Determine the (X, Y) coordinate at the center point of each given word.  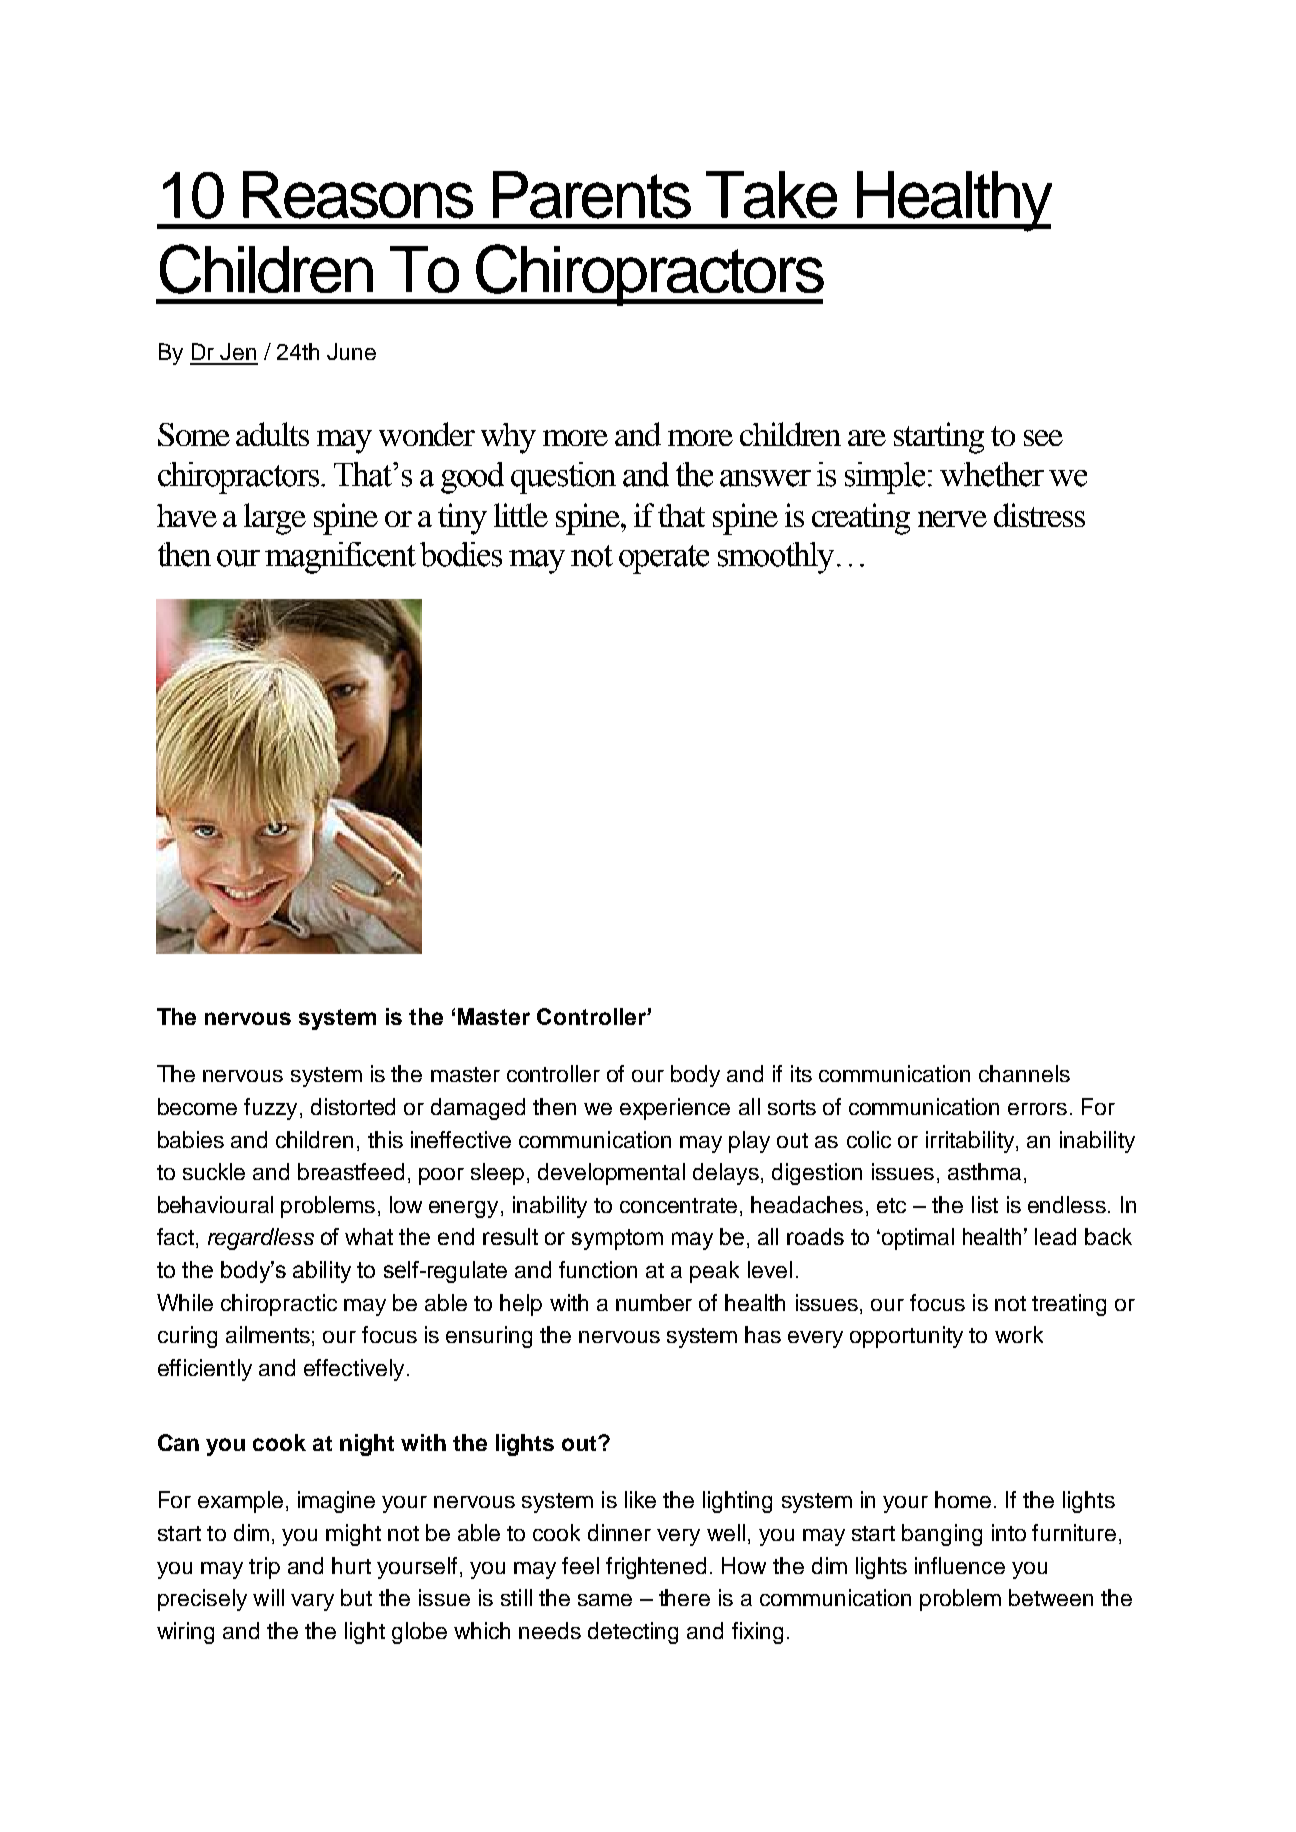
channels (1024, 1073)
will (268, 1597)
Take (771, 195)
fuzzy (270, 1109)
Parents (592, 195)
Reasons (358, 195)
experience (675, 1109)
